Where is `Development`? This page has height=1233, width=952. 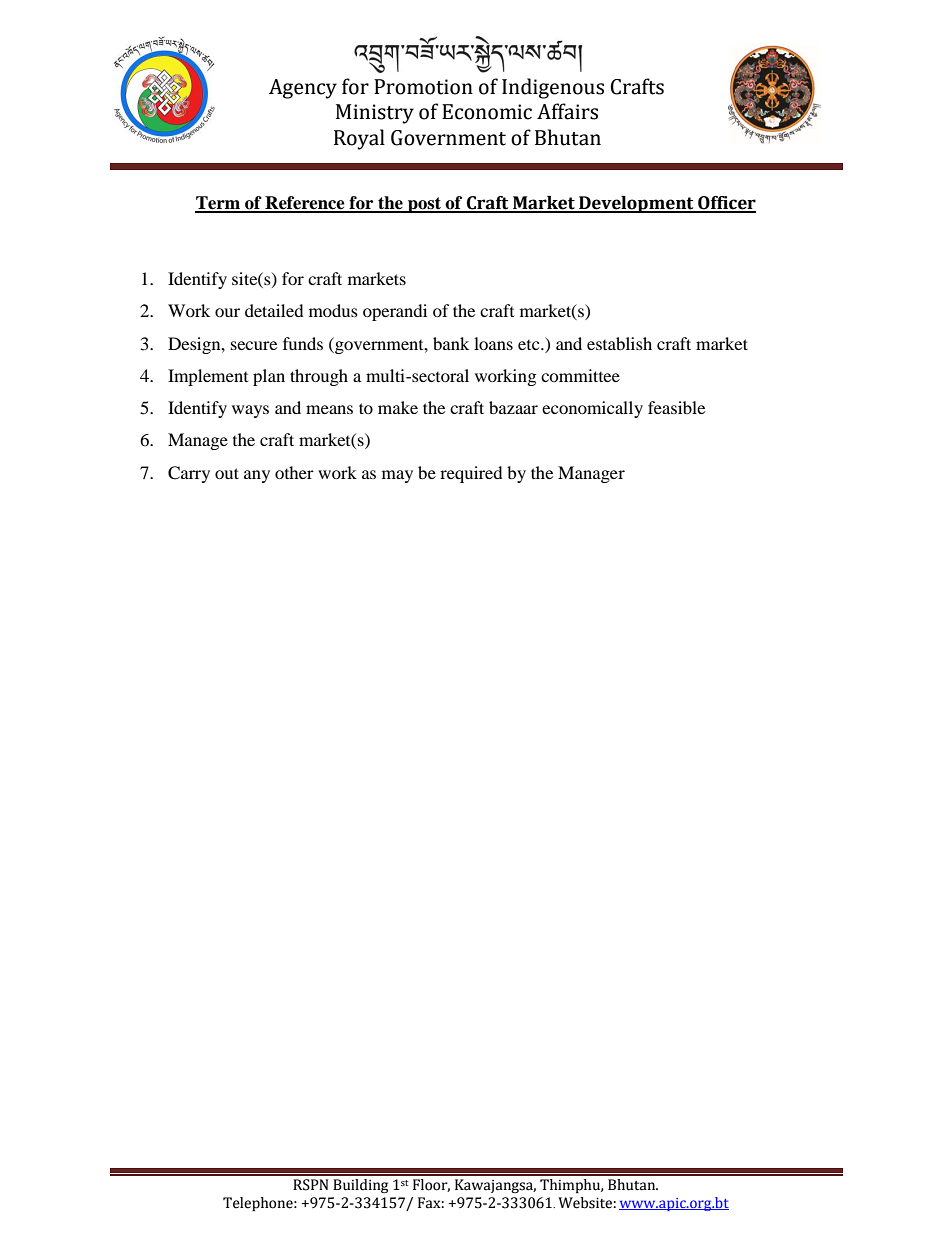 Development is located at coordinates (636, 204).
